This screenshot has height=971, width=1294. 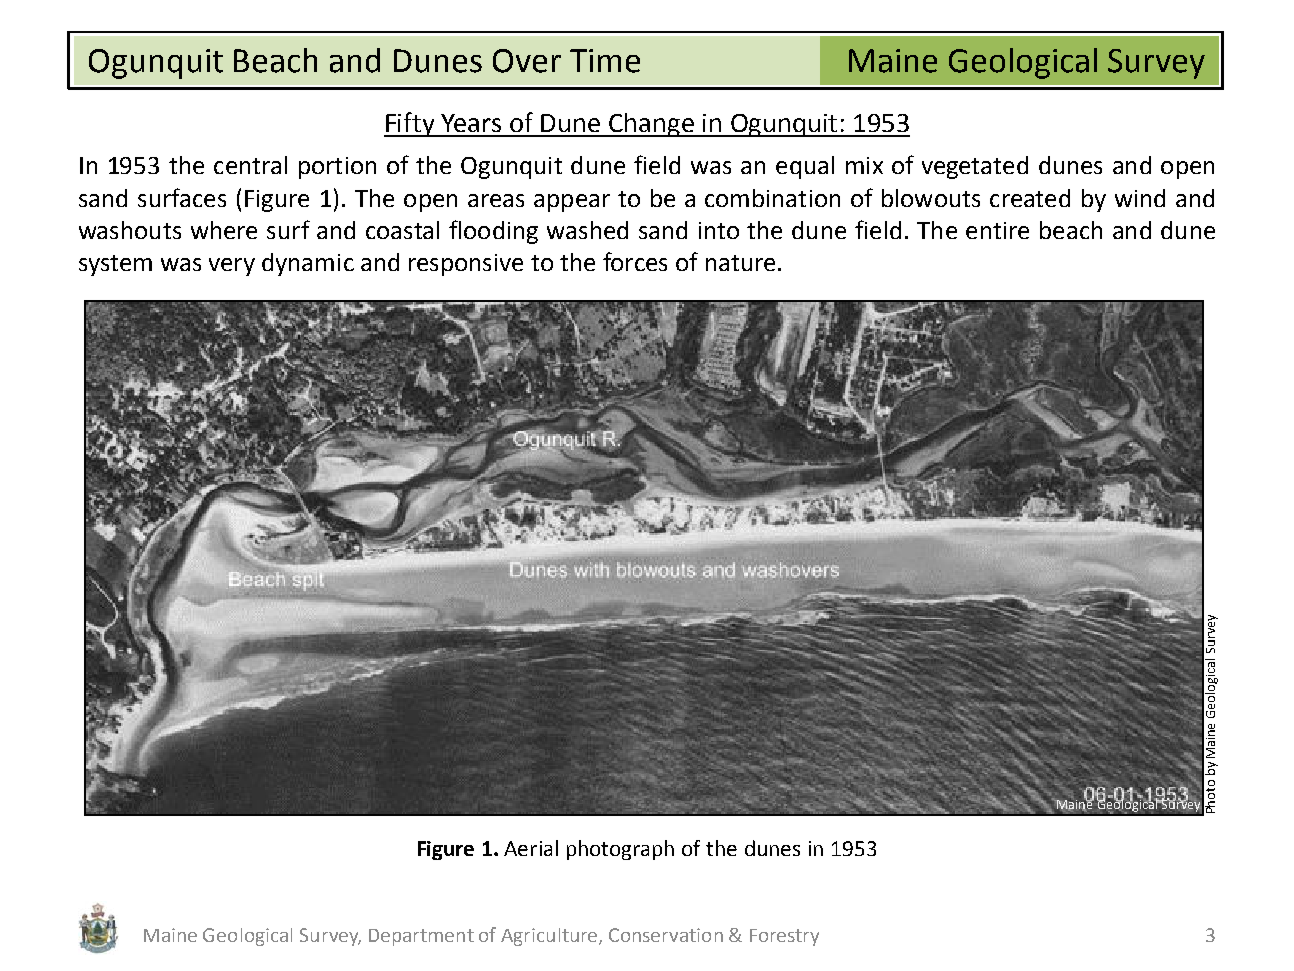 I want to click on Forestry, so click(x=784, y=937).
